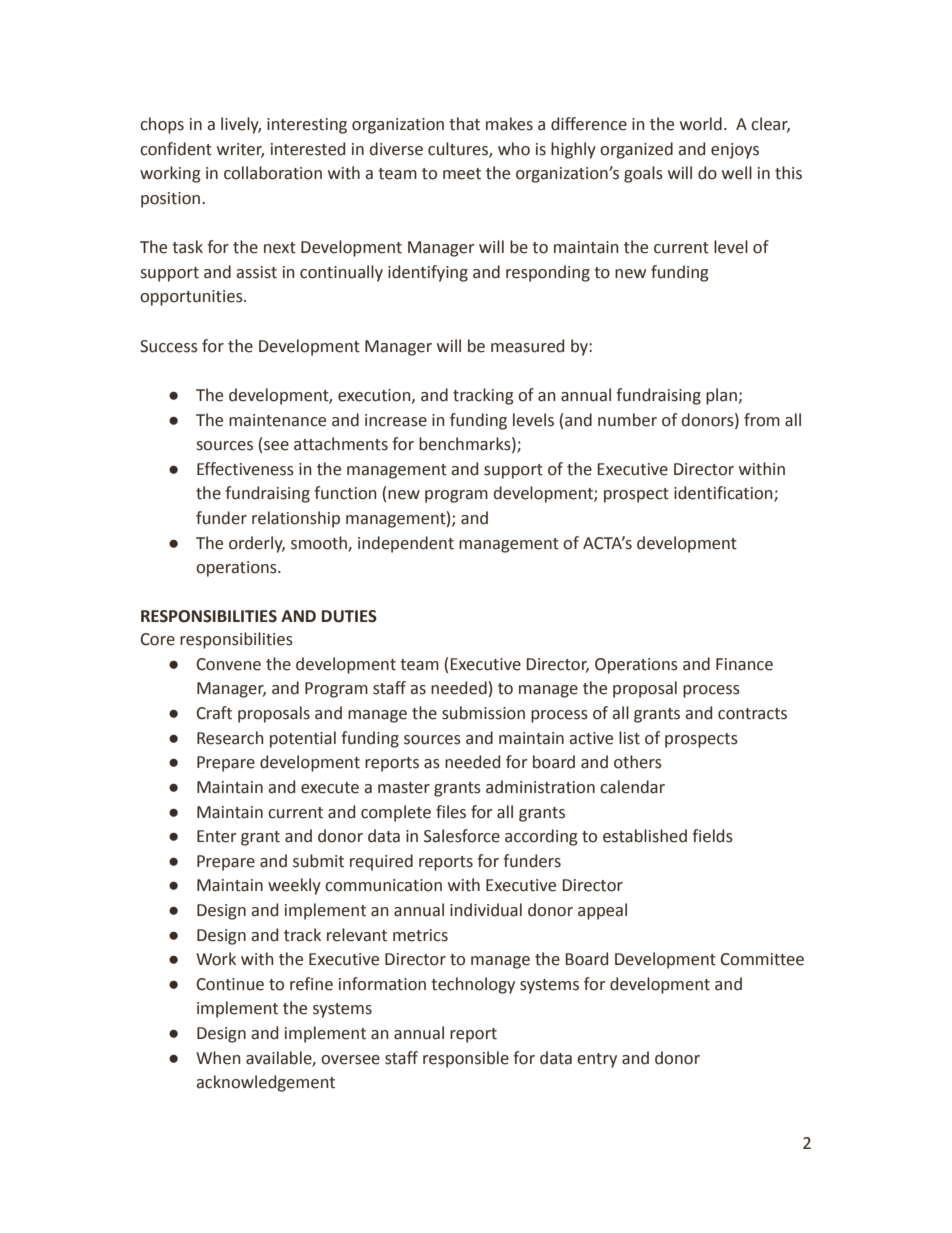 The width and height of the screenshot is (952, 1233). I want to click on When, so click(218, 1058).
